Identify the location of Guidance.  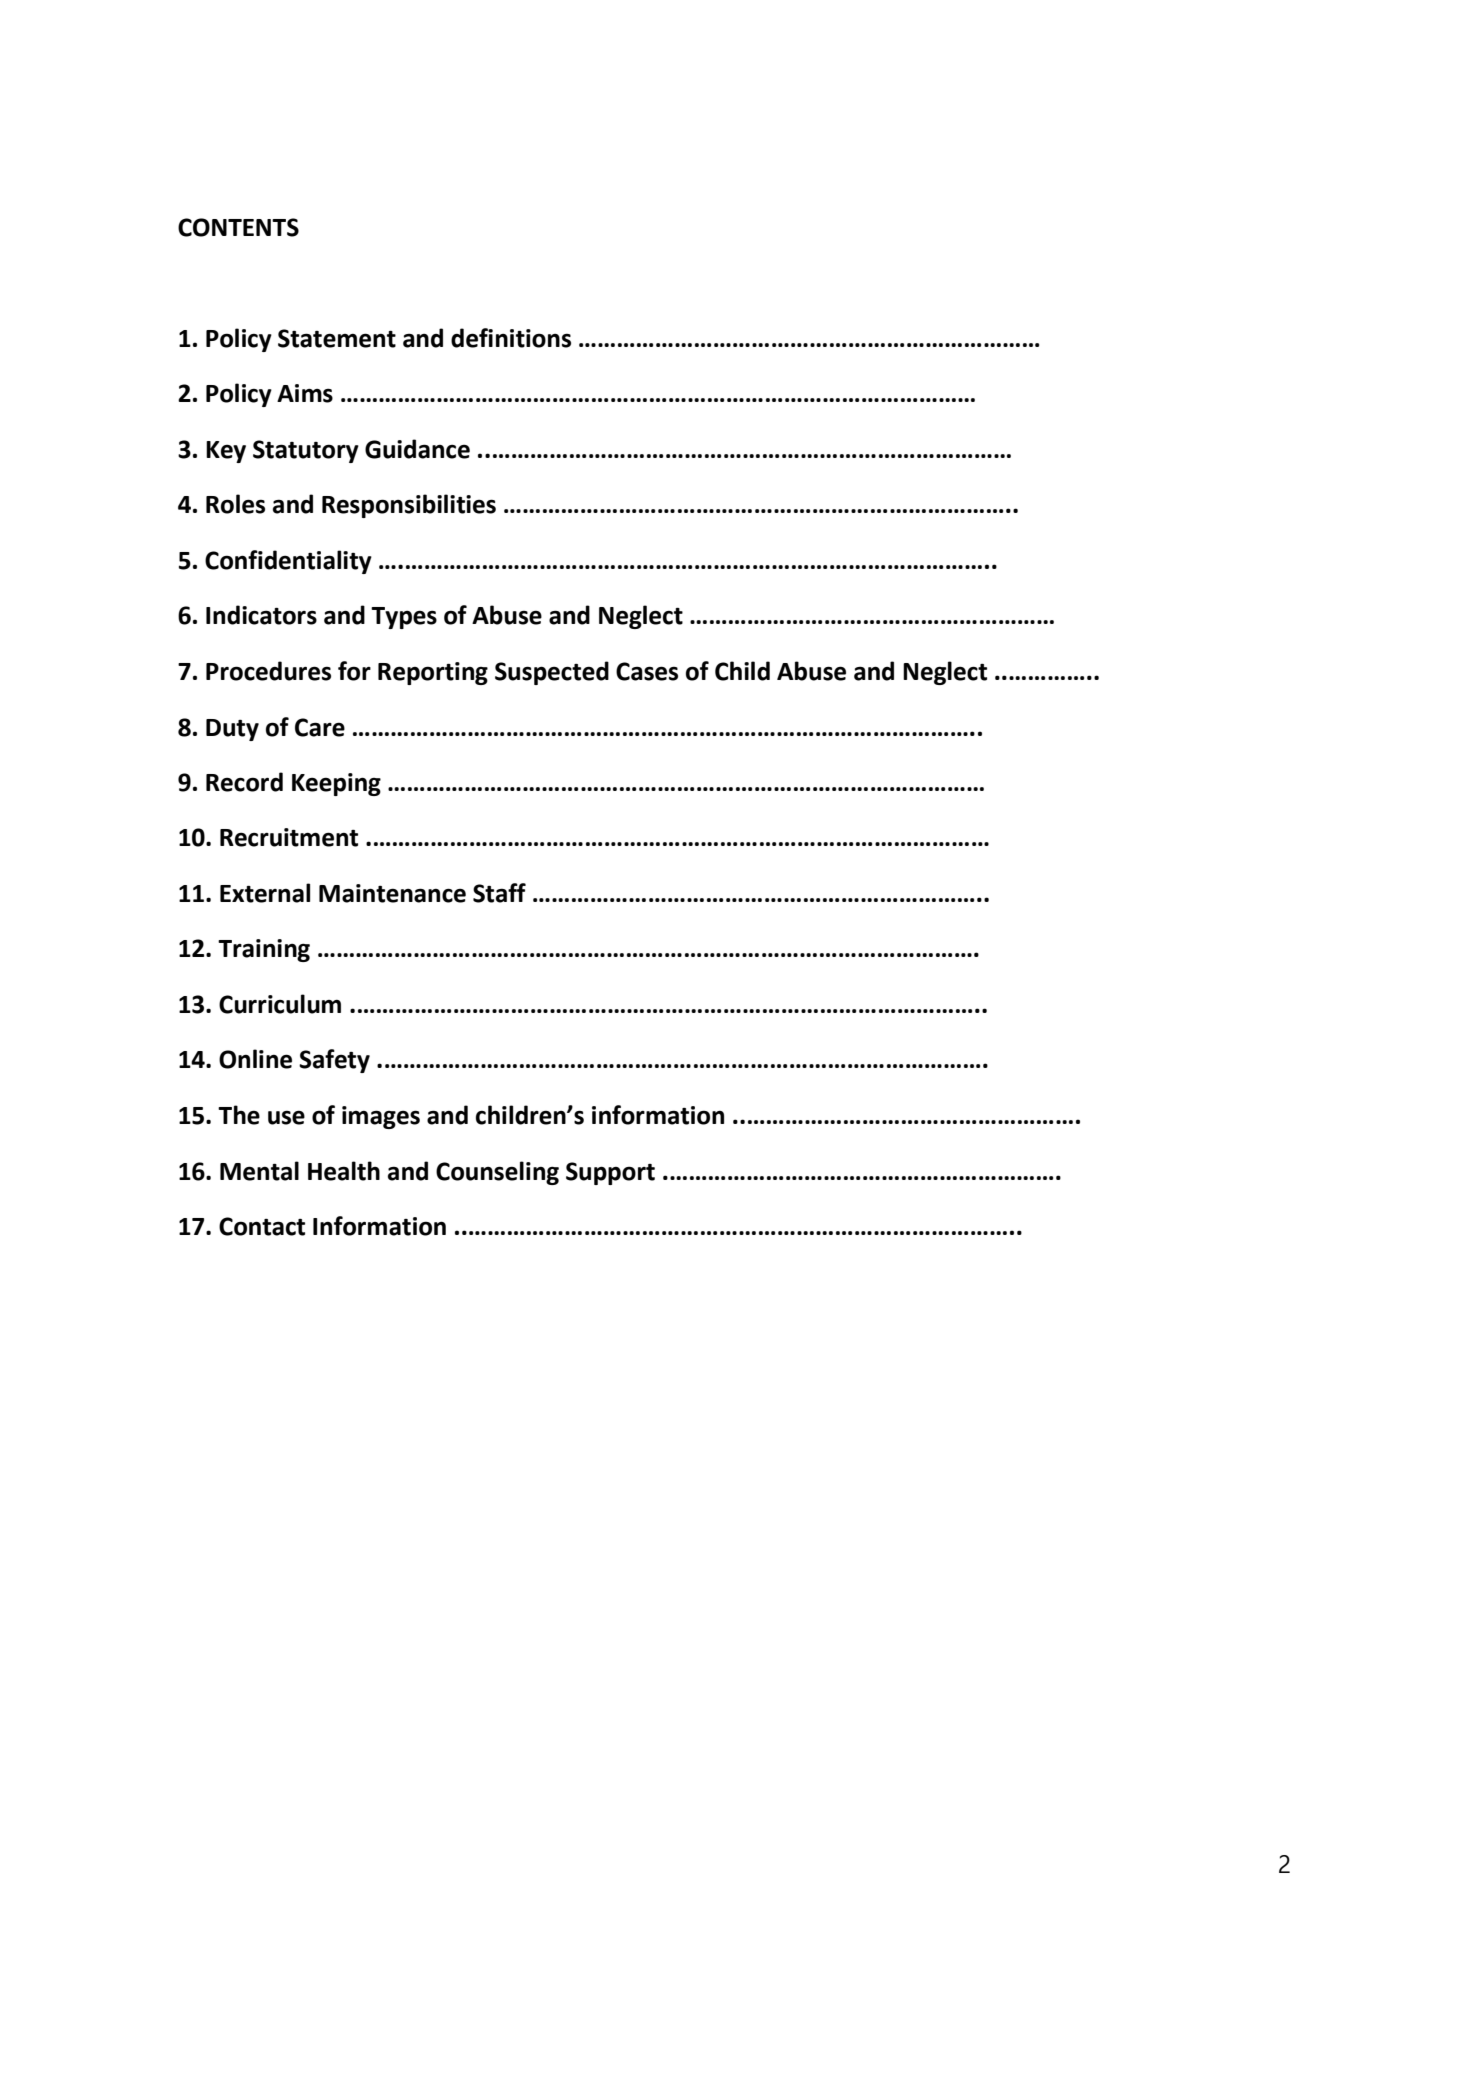
(417, 449).
